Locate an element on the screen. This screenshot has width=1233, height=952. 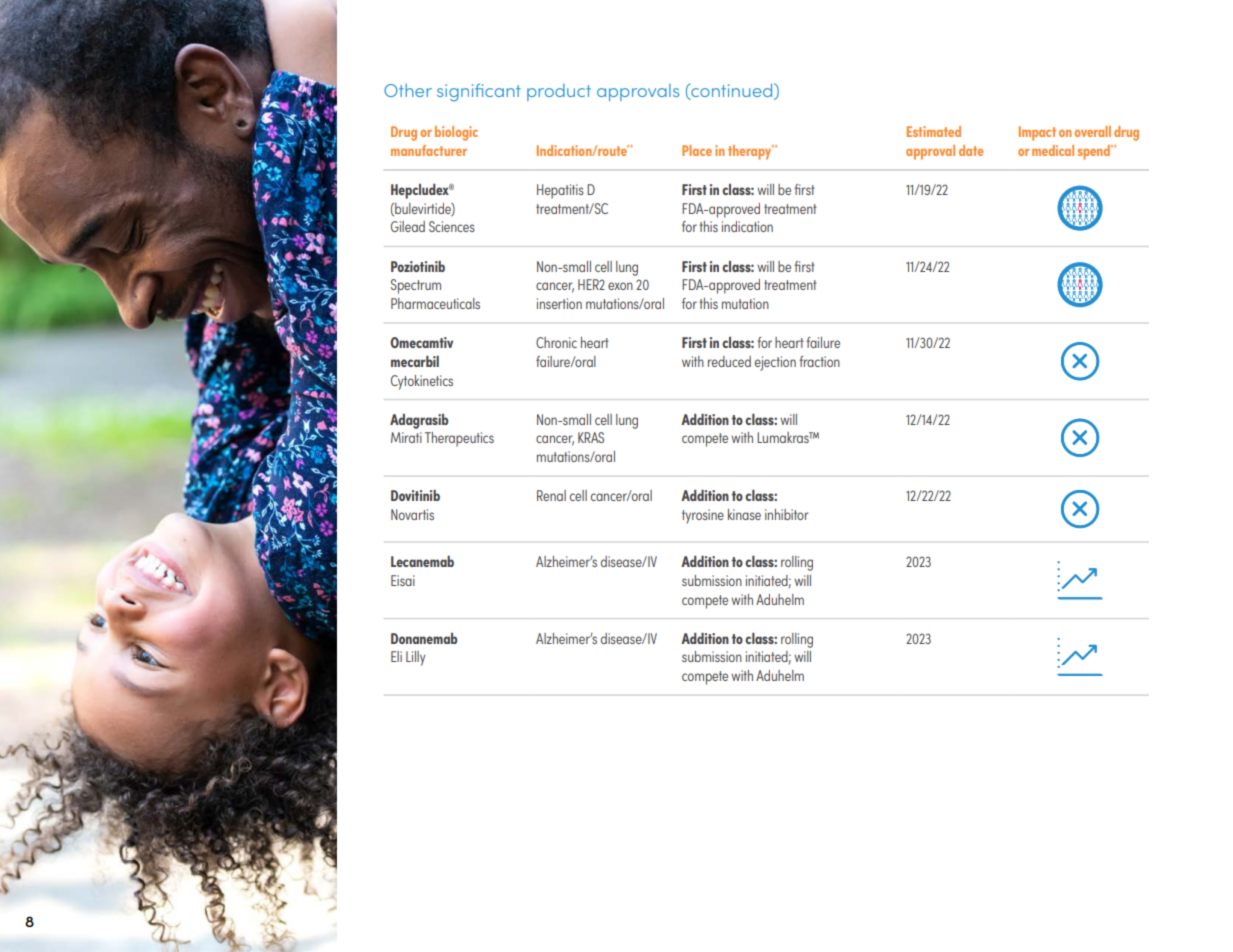
reduced is located at coordinates (729, 361).
